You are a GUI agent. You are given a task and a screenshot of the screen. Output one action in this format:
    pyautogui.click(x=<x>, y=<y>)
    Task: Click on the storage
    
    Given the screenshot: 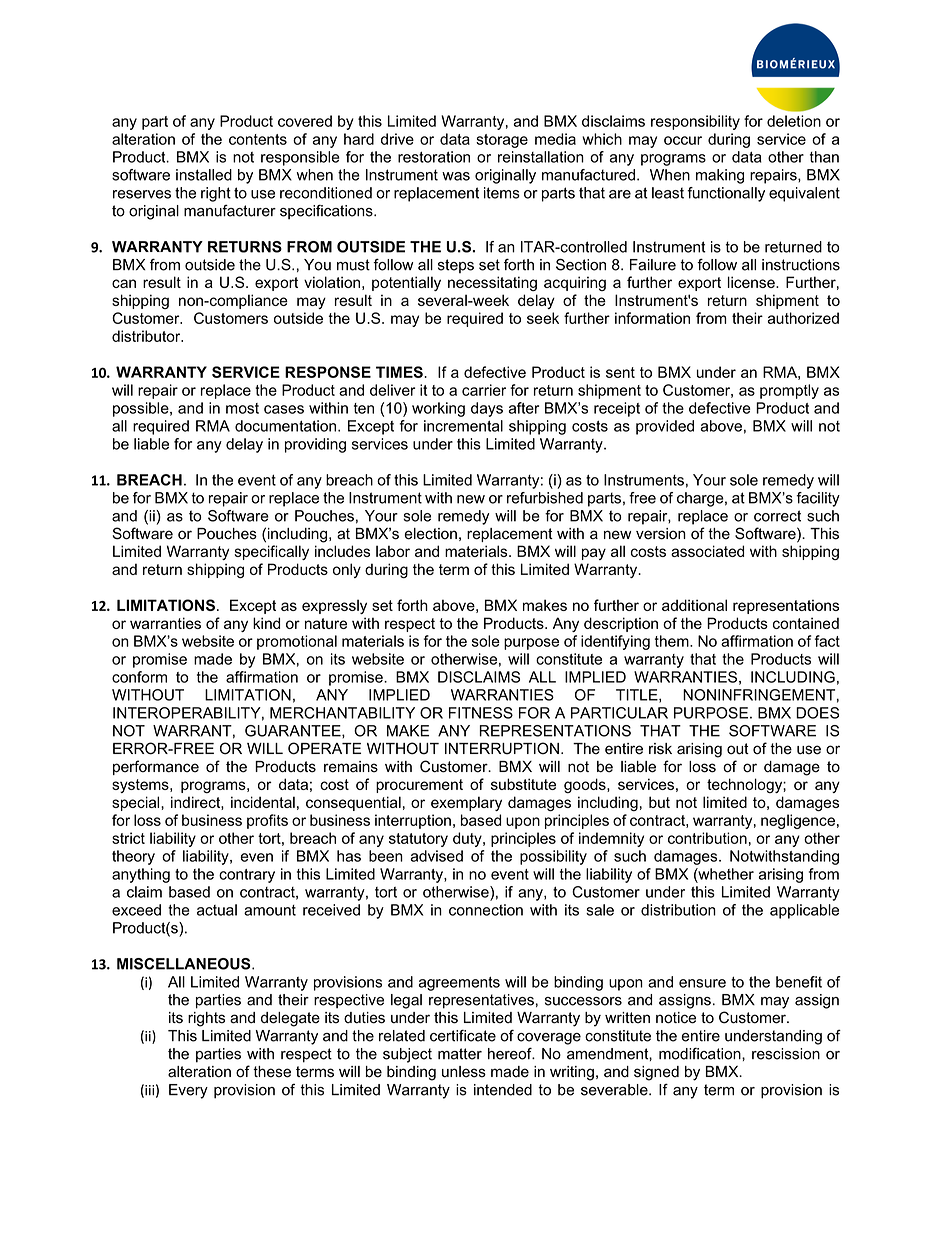 What is the action you would take?
    pyautogui.click(x=502, y=141)
